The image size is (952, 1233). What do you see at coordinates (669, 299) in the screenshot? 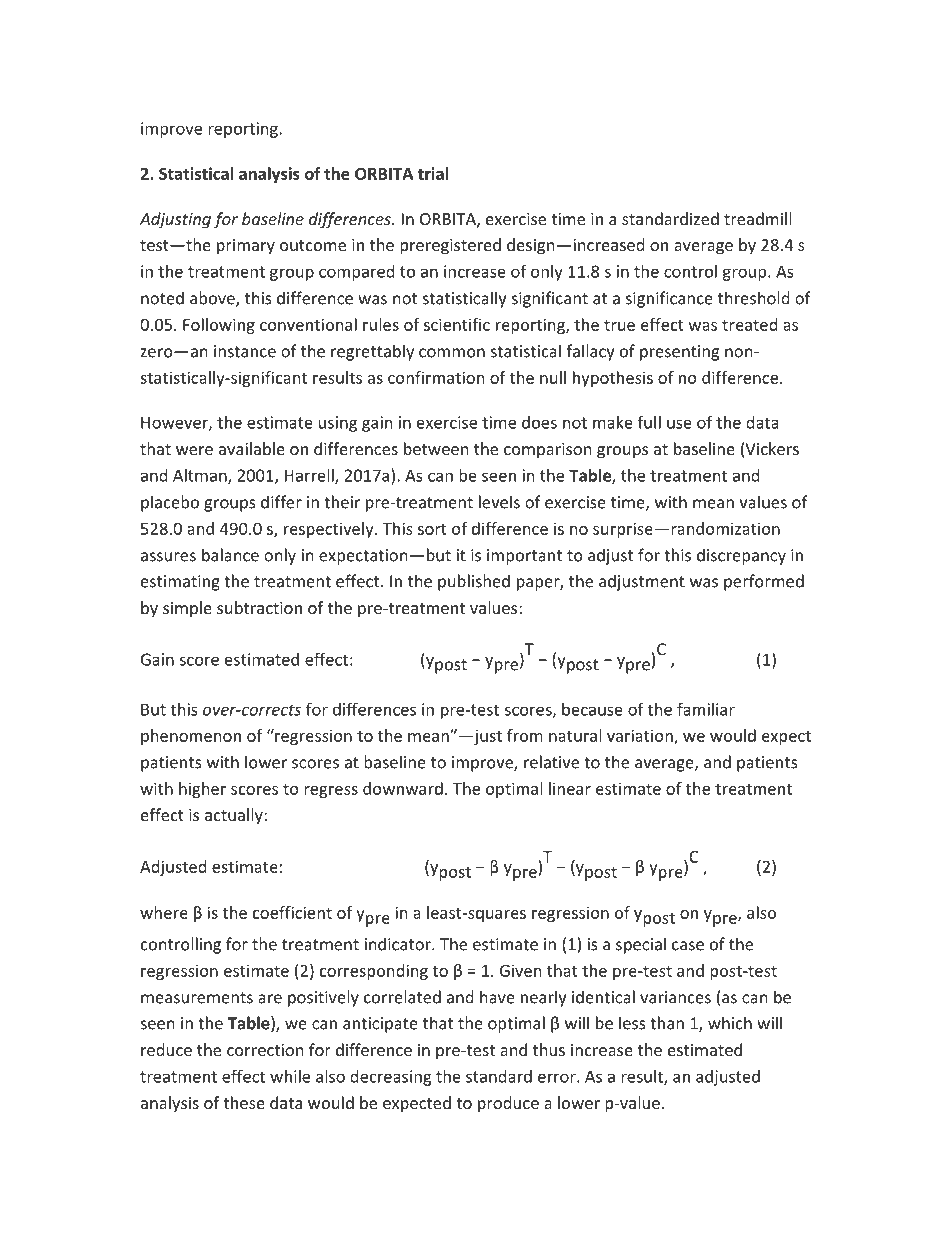
I see `significance` at bounding box center [669, 299].
